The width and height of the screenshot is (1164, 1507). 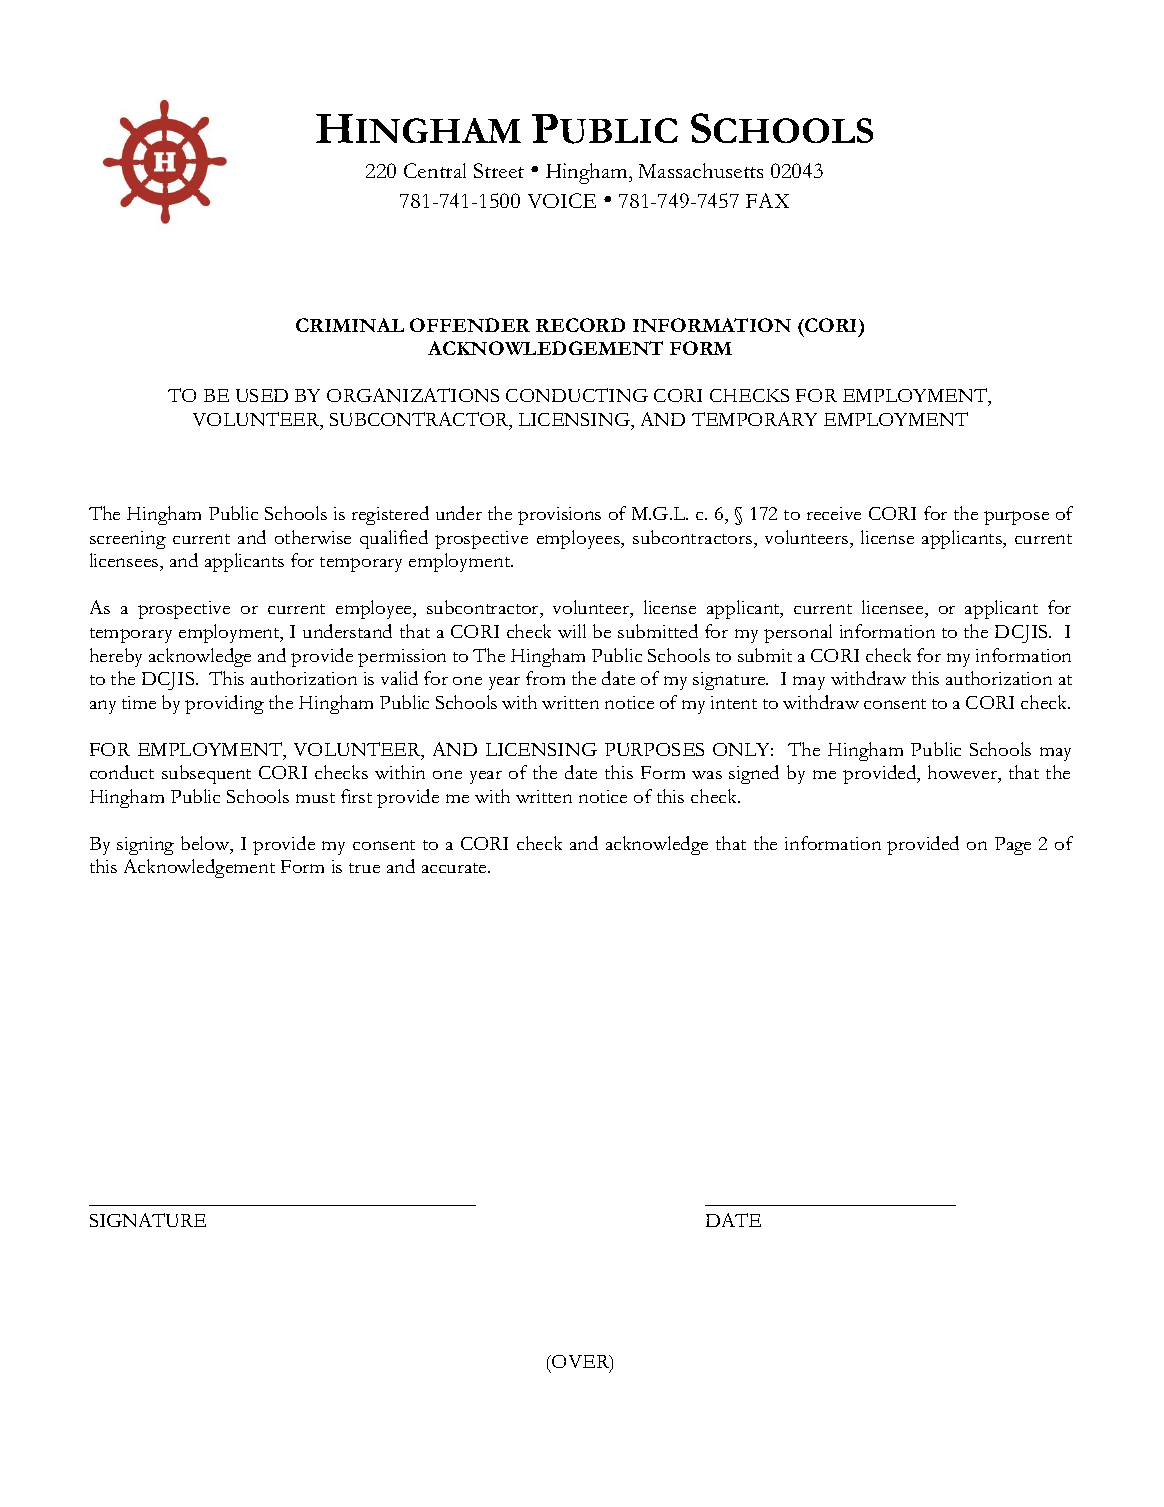 What do you see at coordinates (834, 513) in the screenshot?
I see `receive` at bounding box center [834, 513].
